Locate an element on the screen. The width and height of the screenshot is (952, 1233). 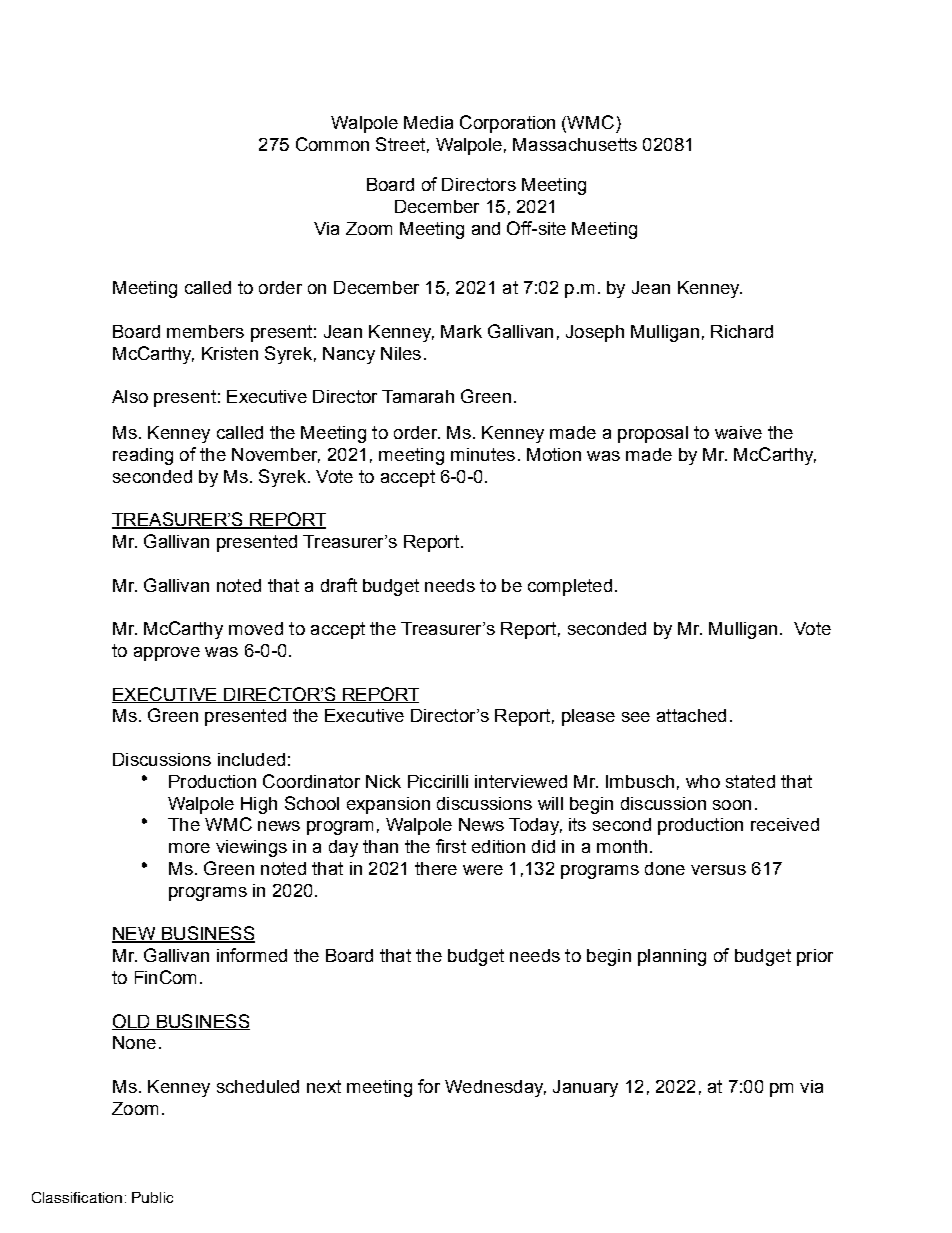
January is located at coordinates (585, 1088).
